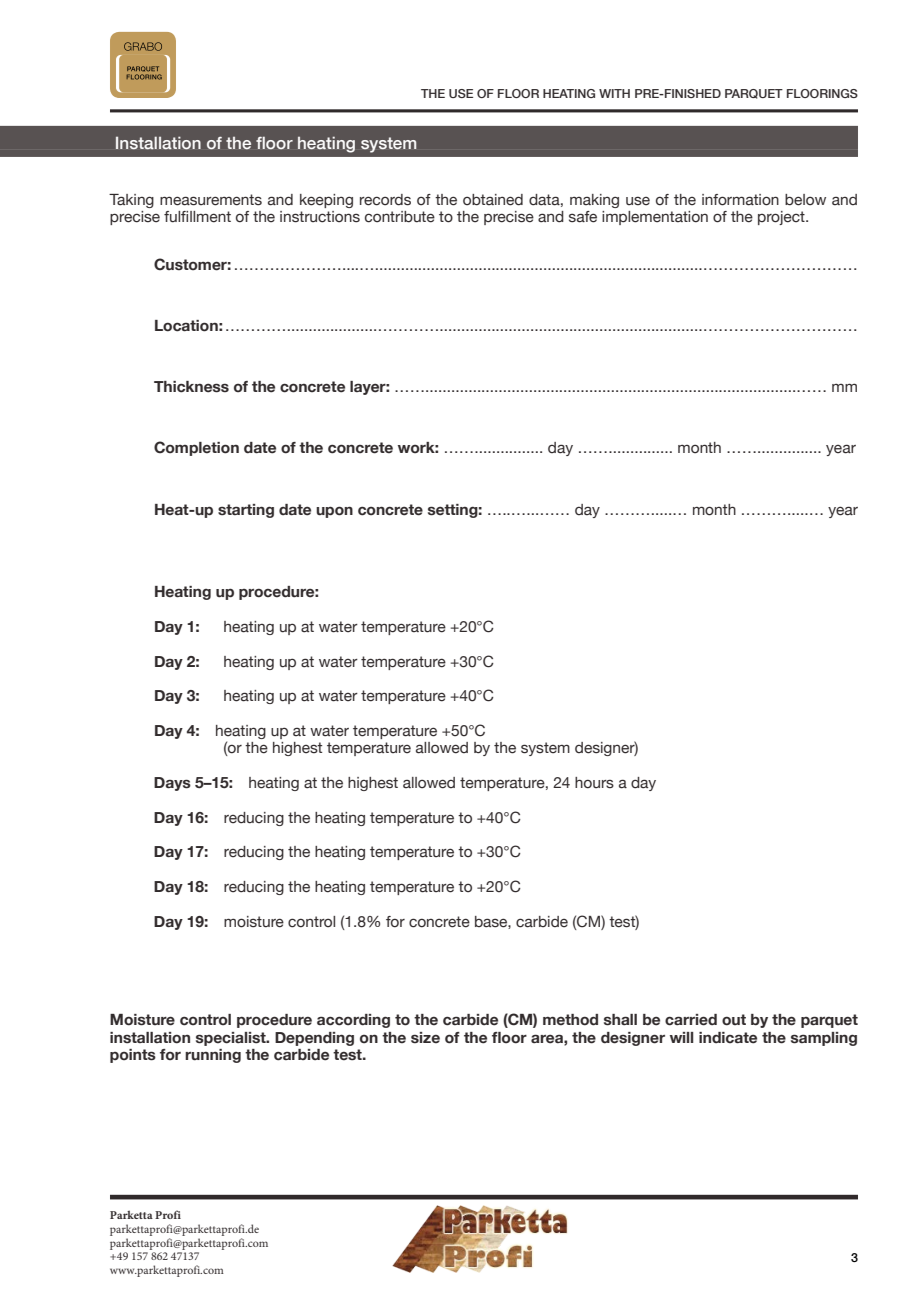 This image has height=1308, width=924. I want to click on measurements, so click(211, 200).
